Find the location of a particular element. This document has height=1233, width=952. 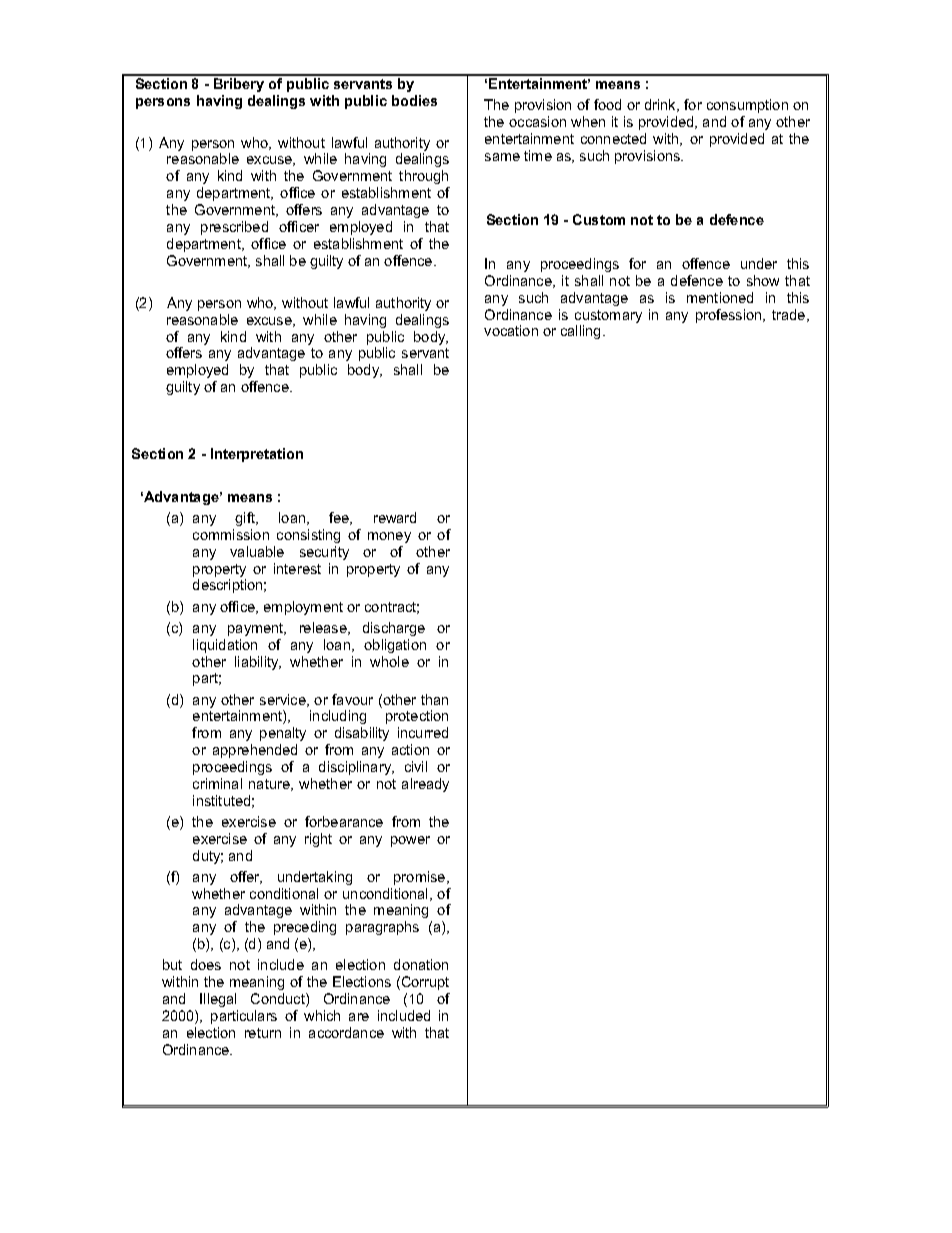

Interpretation is located at coordinates (257, 455).
